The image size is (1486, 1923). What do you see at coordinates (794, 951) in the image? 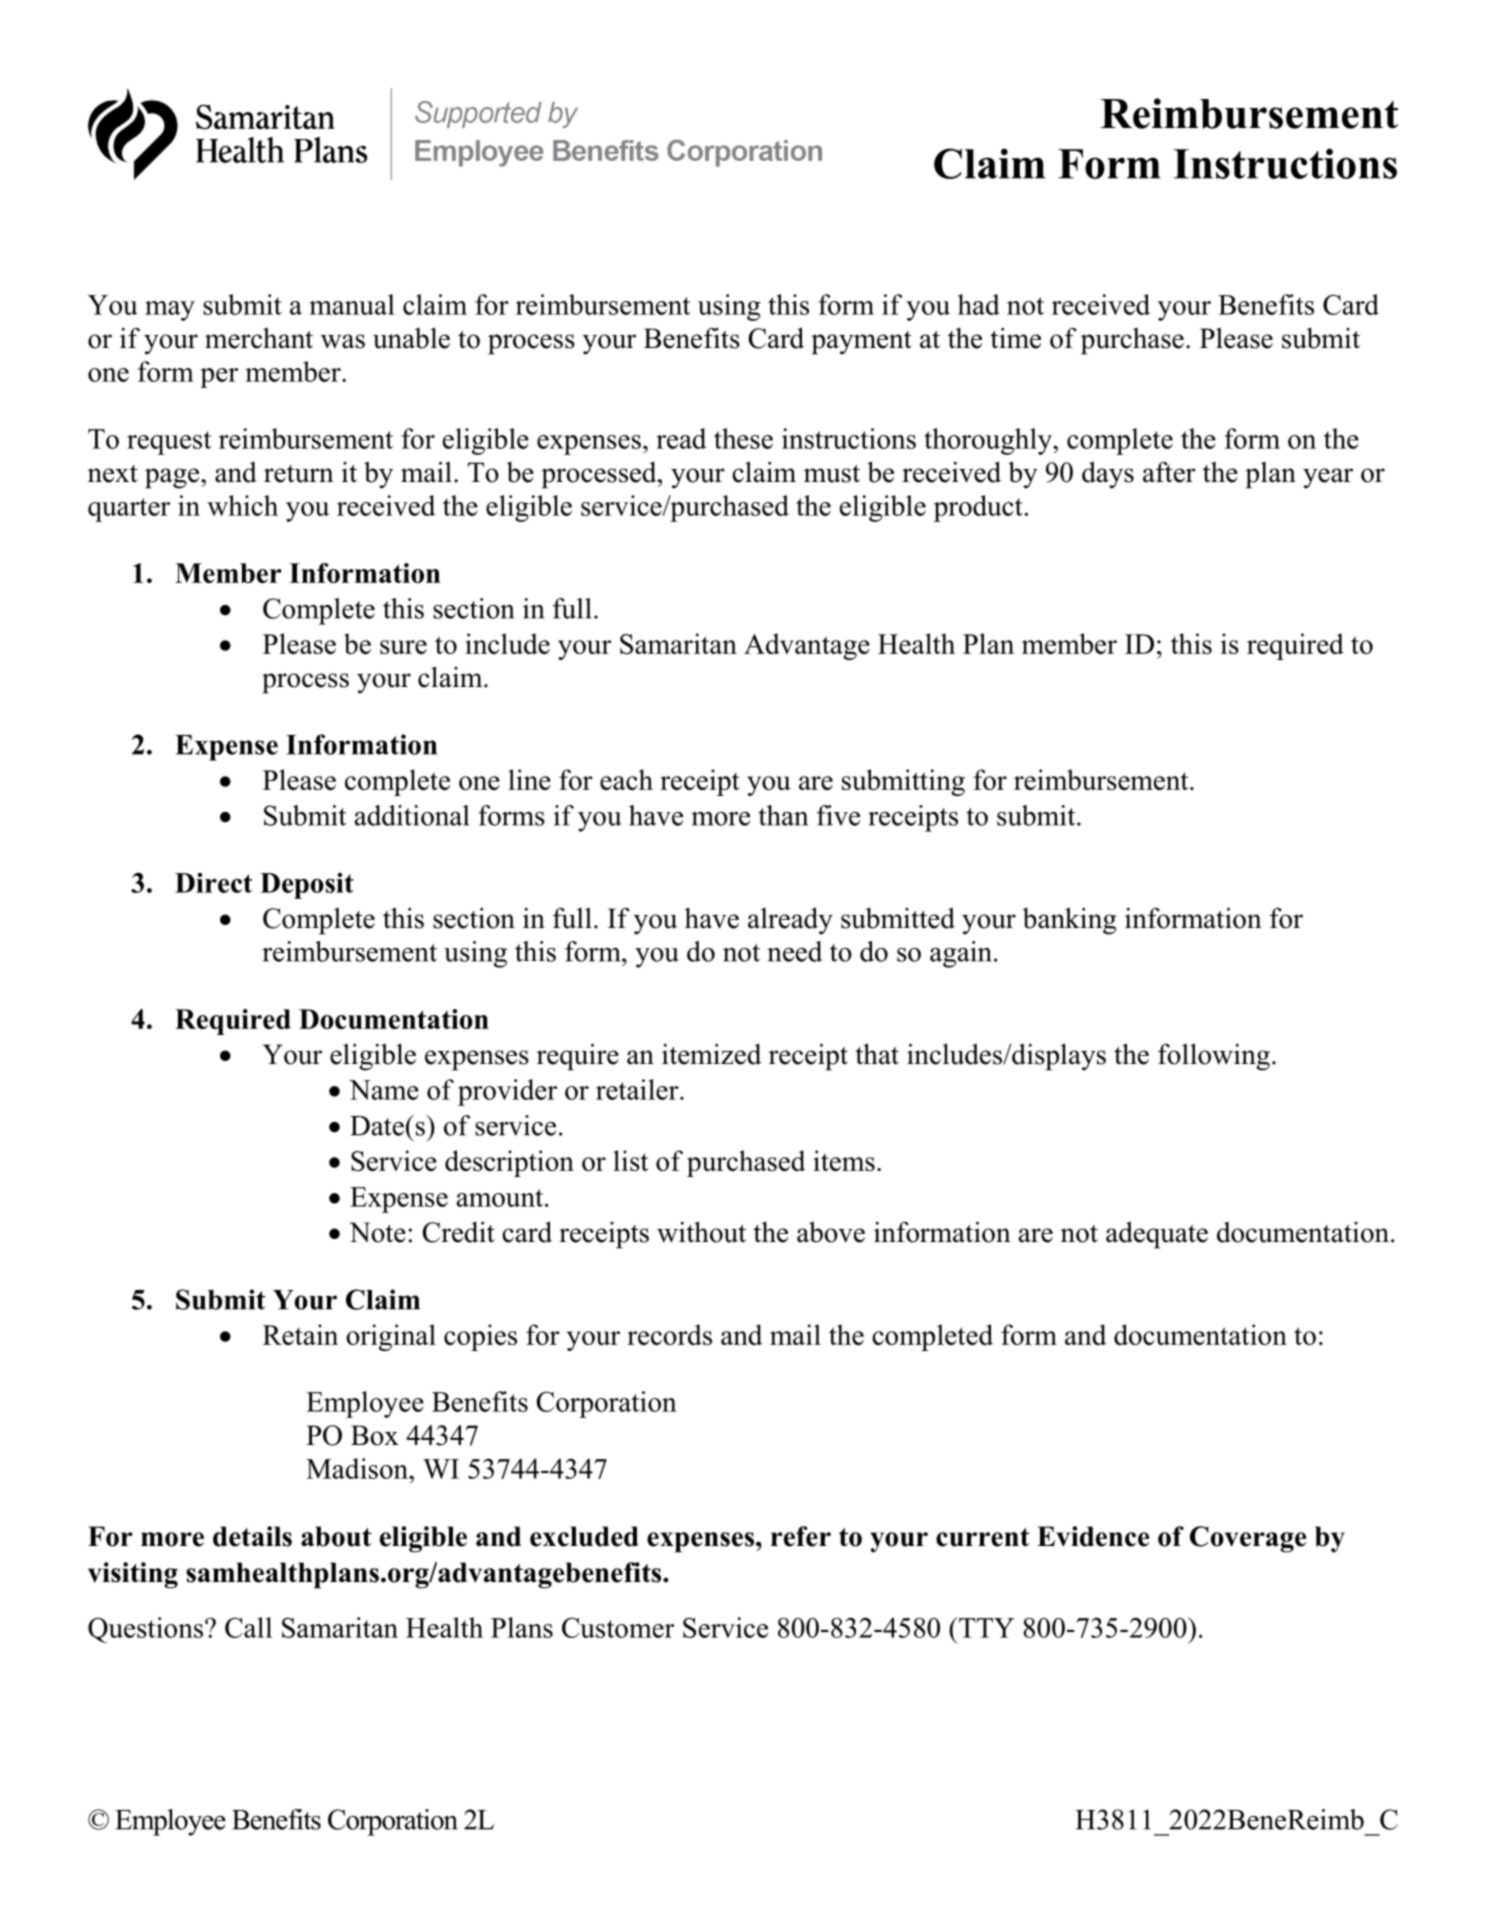
I see `need` at bounding box center [794, 951].
